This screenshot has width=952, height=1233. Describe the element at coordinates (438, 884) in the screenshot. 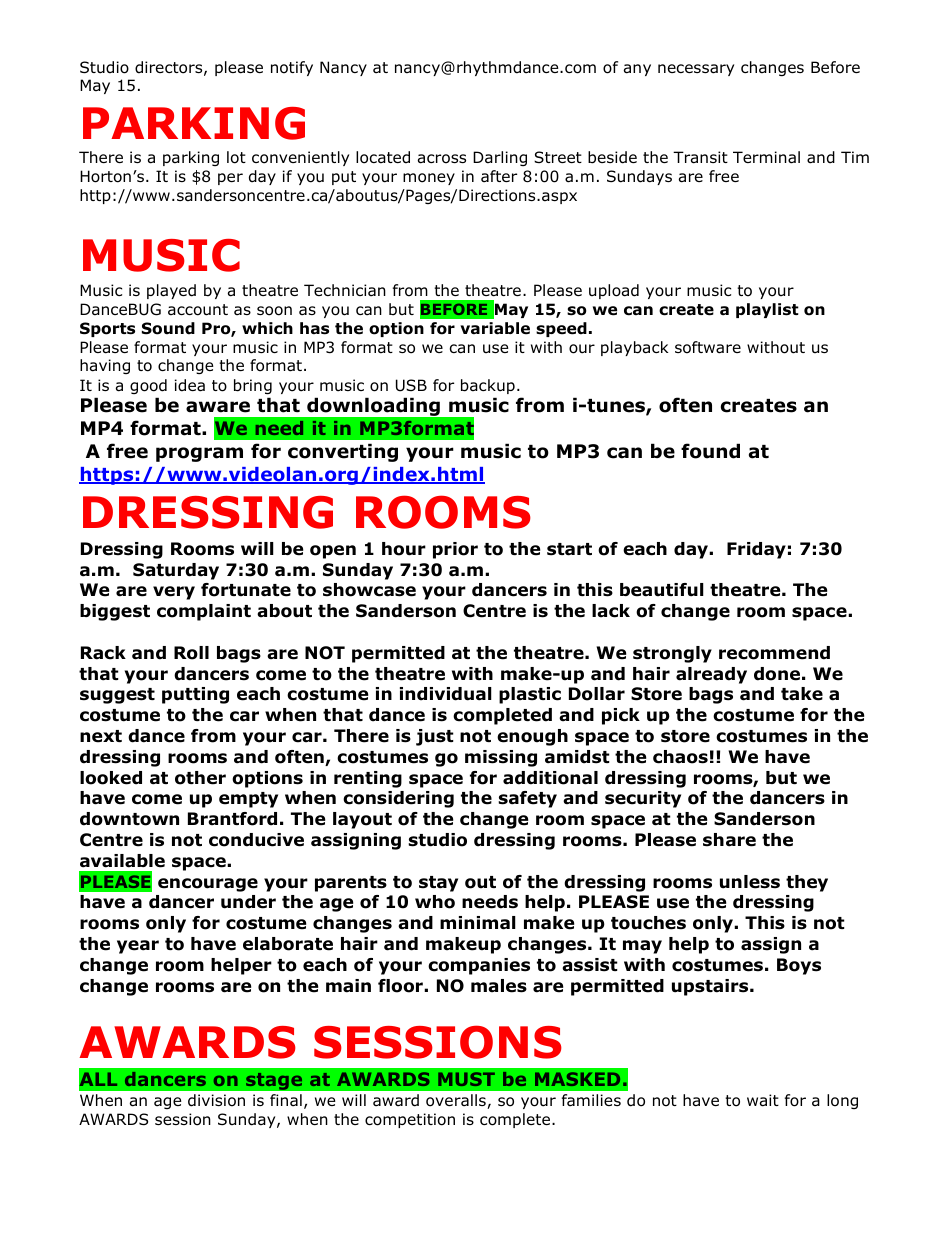

I see `stay` at that location.
